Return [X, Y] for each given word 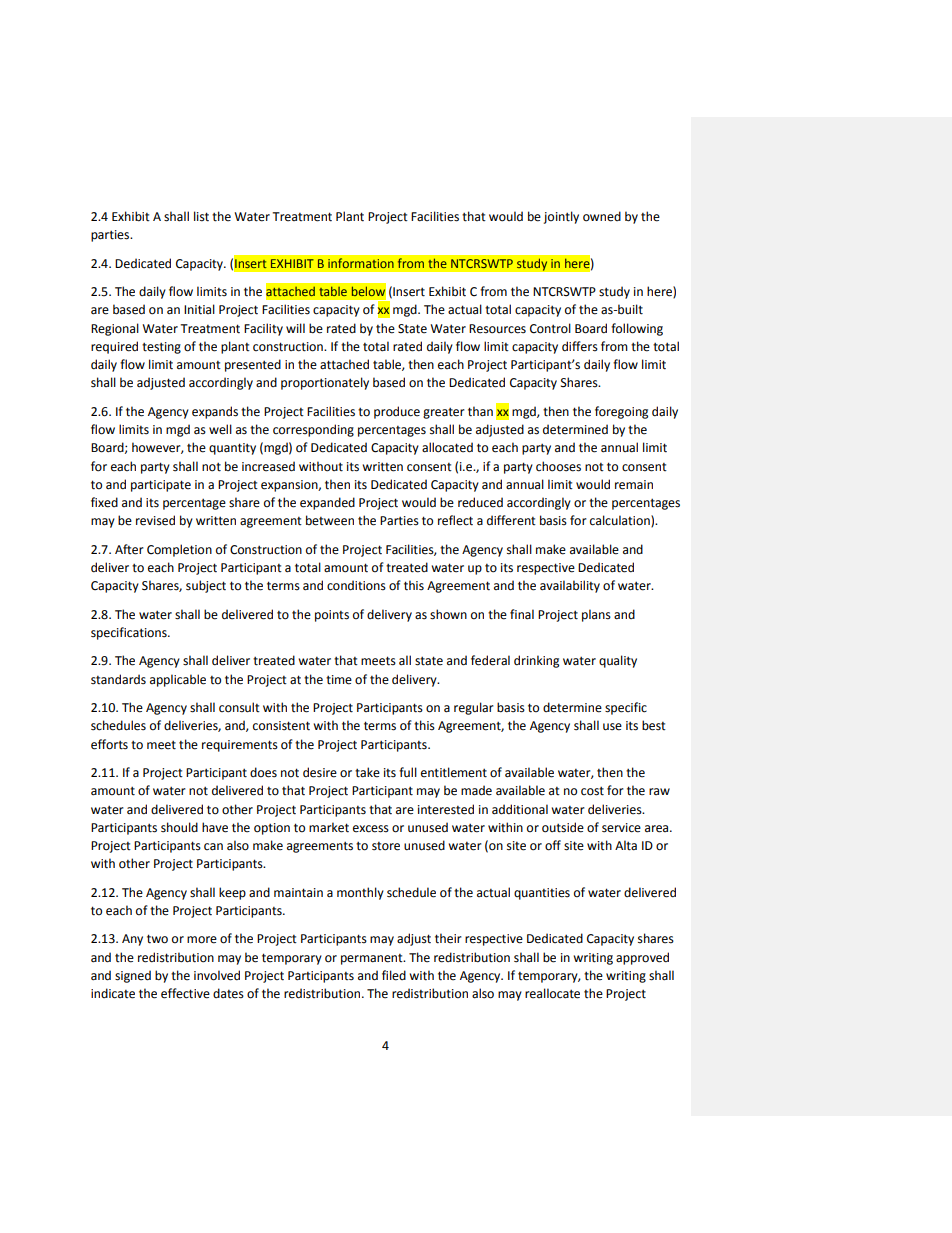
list [201, 216]
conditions [356, 585]
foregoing [621, 412]
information [361, 263]
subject [206, 586]
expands [215, 412]
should [179, 827]
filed [394, 975]
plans [596, 615]
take [367, 772]
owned [602, 216]
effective [185, 993]
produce [397, 412]
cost [592, 791]
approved [642, 958]
